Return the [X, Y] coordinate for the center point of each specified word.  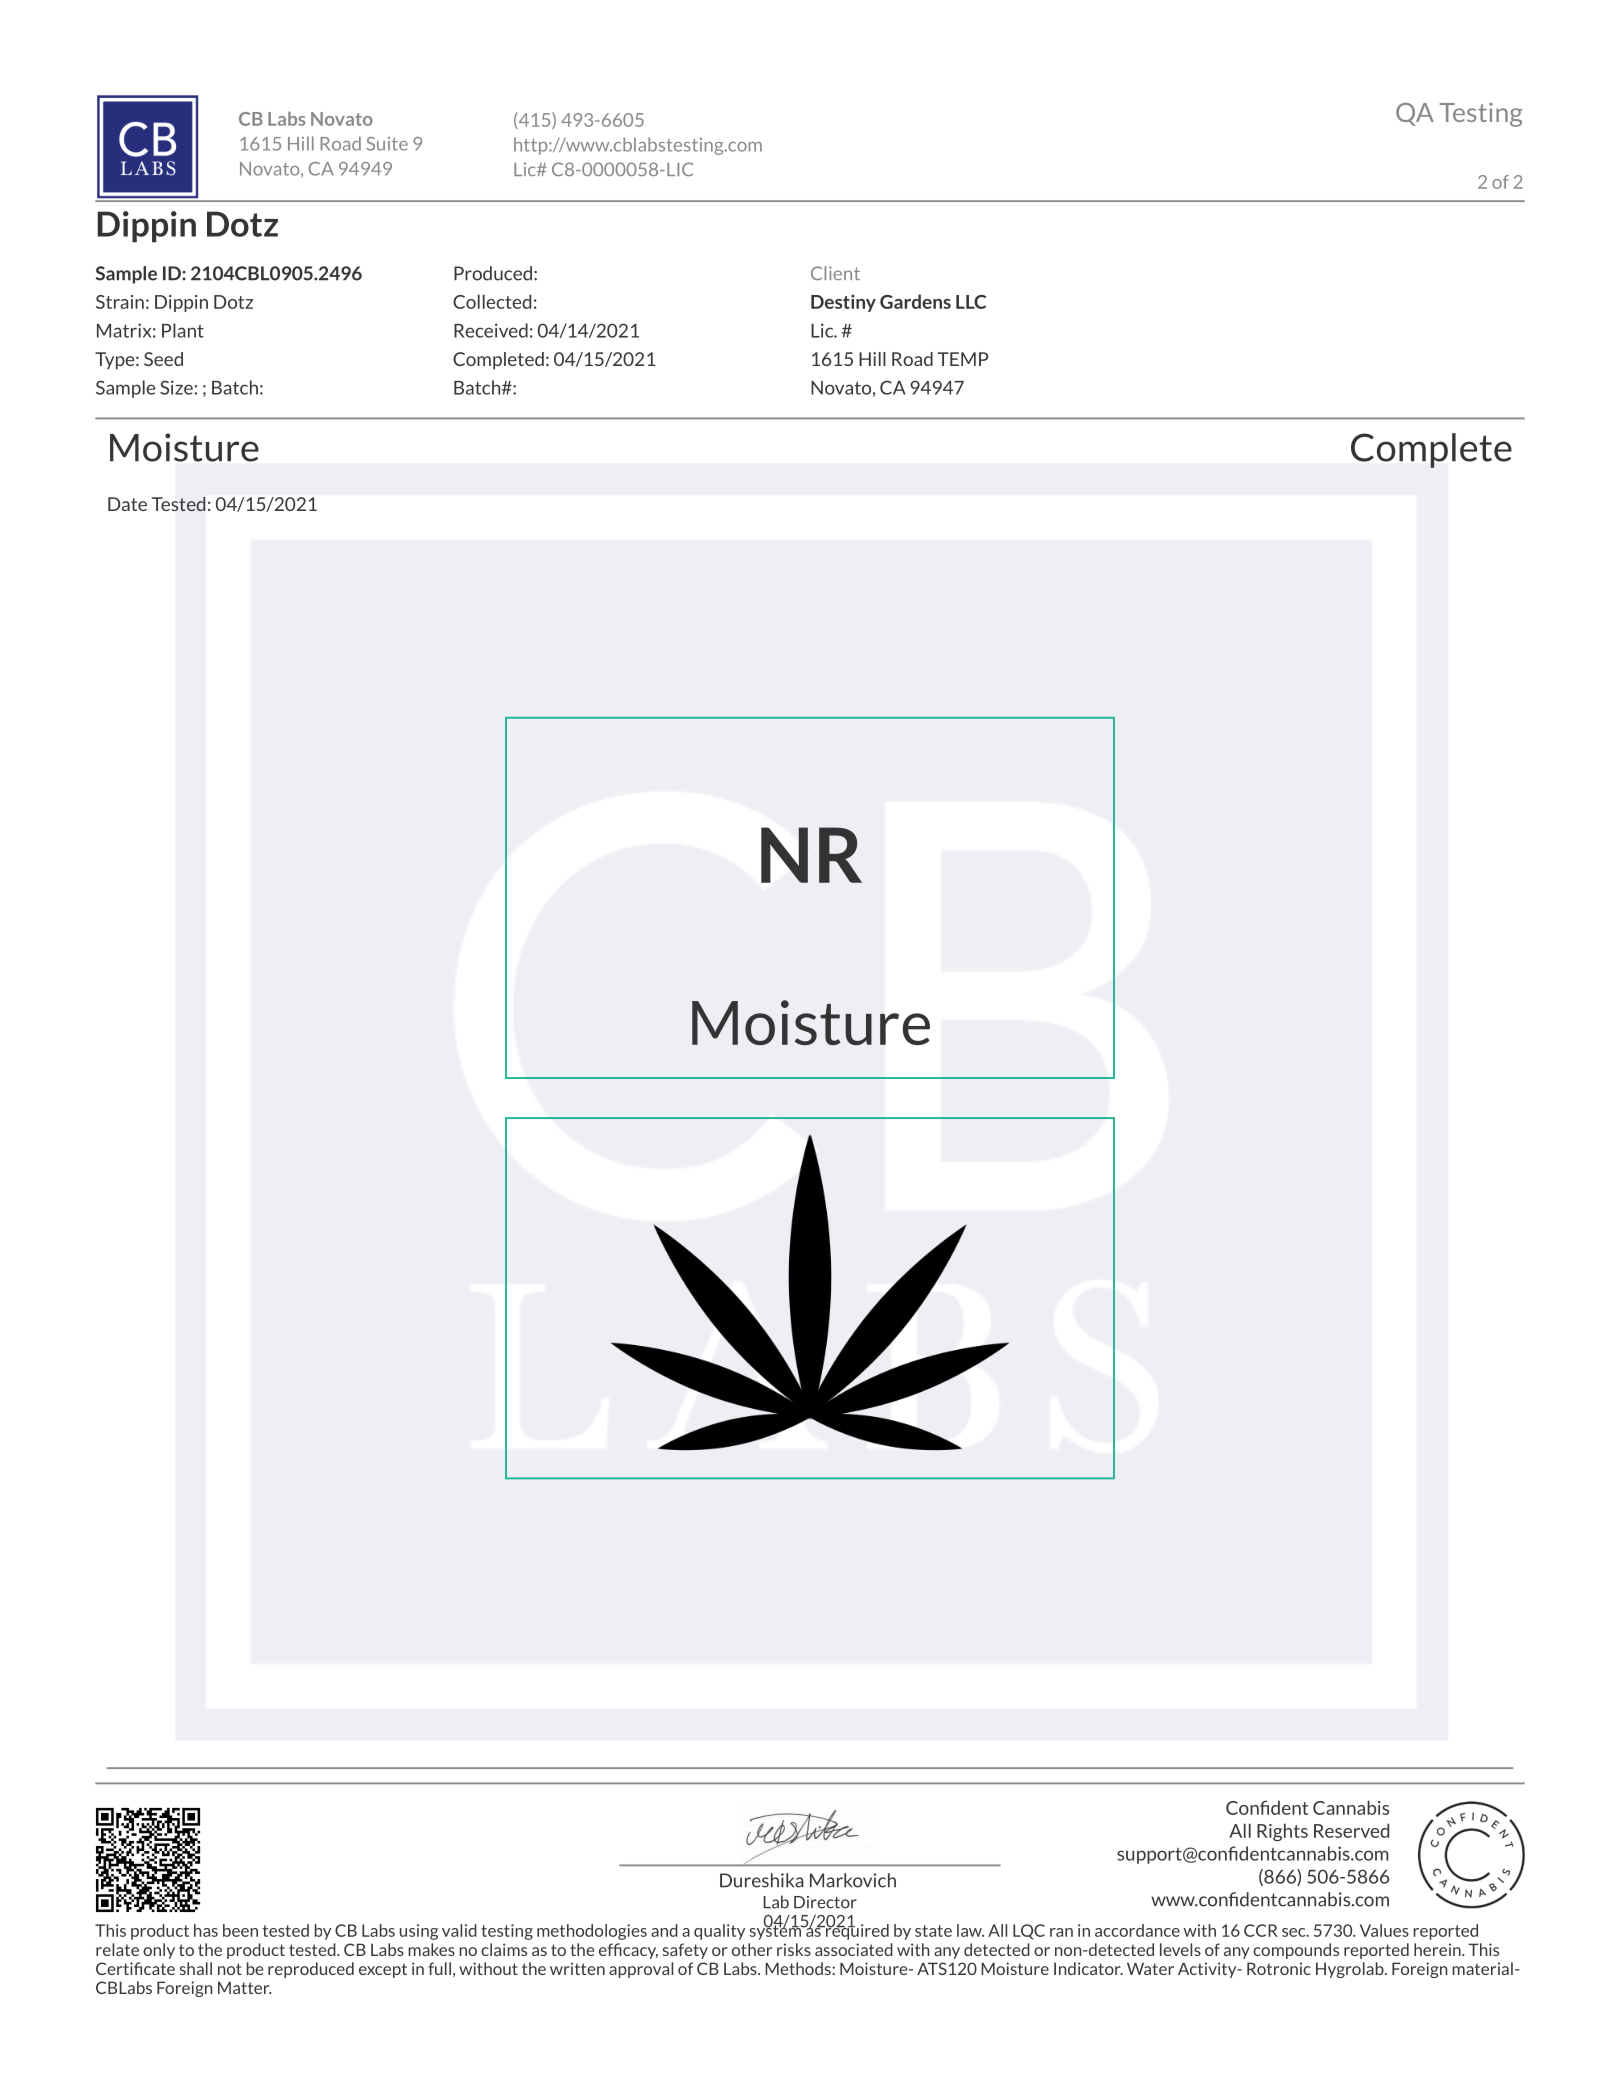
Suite [387, 144]
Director [825, 1902]
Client [835, 273]
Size [176, 387]
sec [1295, 1932]
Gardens [915, 301]
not [230, 1969]
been [240, 1930]
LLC [971, 302]
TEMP [963, 359]
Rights [1282, 1832]
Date [127, 504]
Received [491, 330]
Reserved [1351, 1830]
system [777, 1931]
